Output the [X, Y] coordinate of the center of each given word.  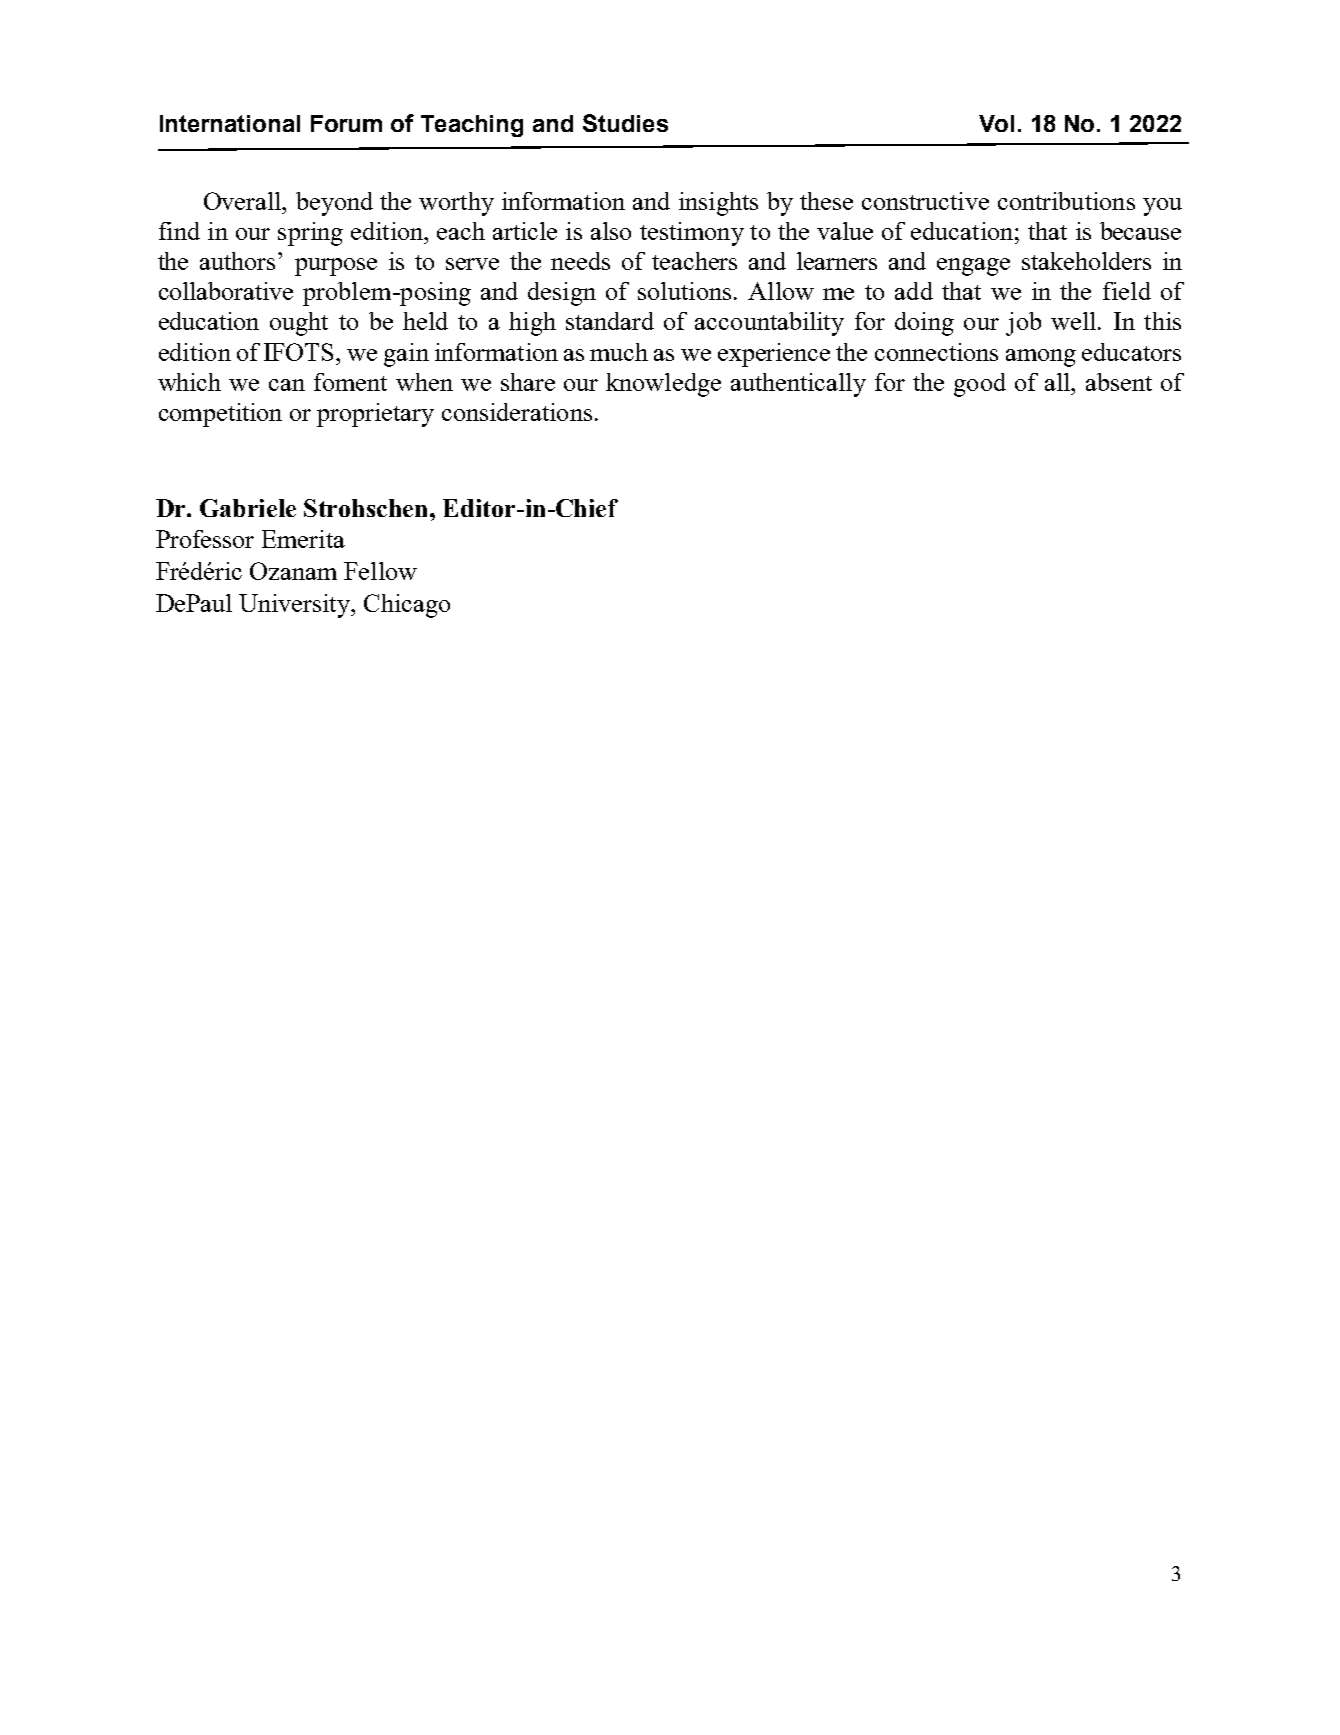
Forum [346, 123]
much [619, 352]
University [296, 606]
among [1041, 358]
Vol [996, 123]
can [287, 385]
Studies [625, 123]
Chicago [407, 606]
